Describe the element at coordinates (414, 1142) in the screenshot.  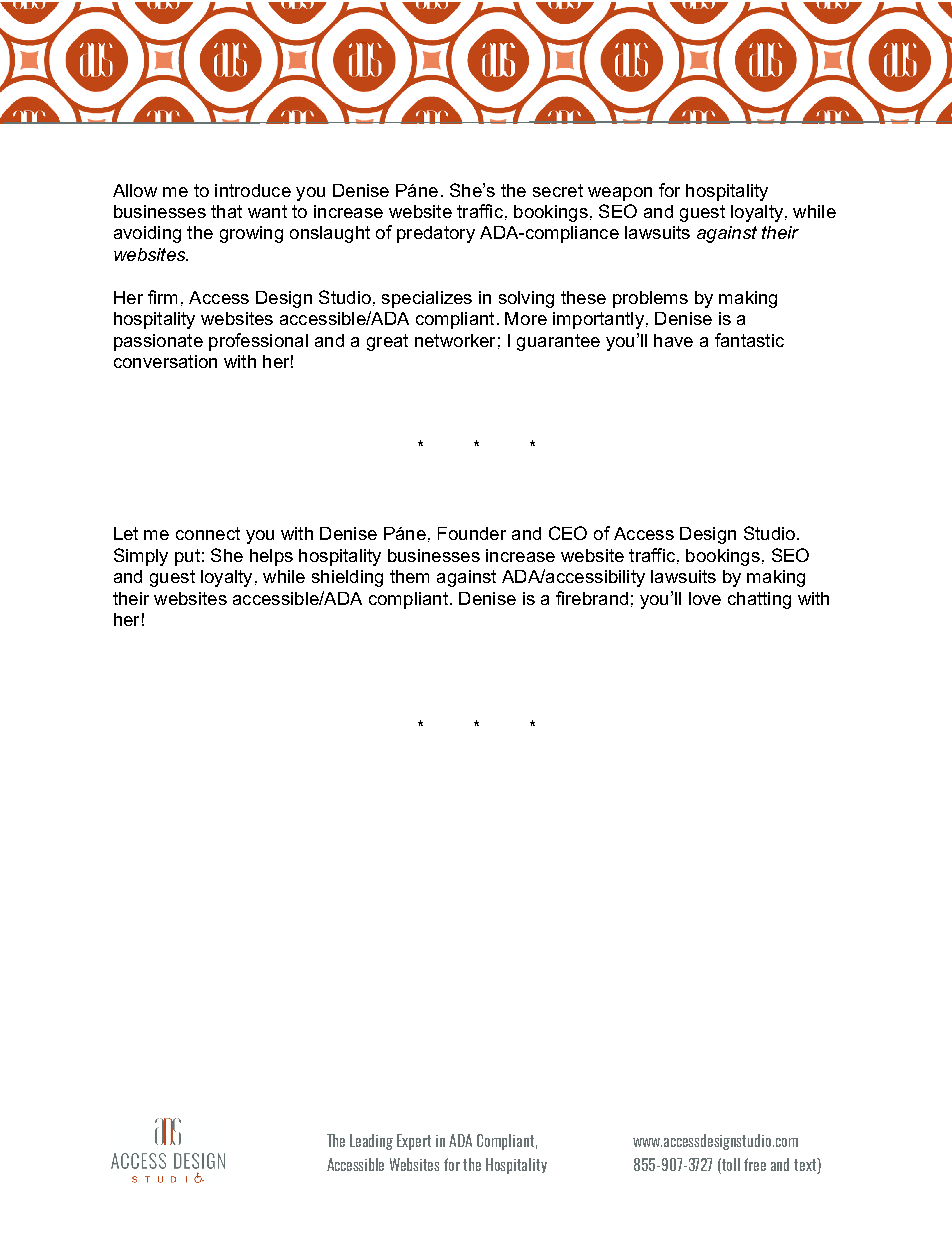
I see `Expert` at that location.
